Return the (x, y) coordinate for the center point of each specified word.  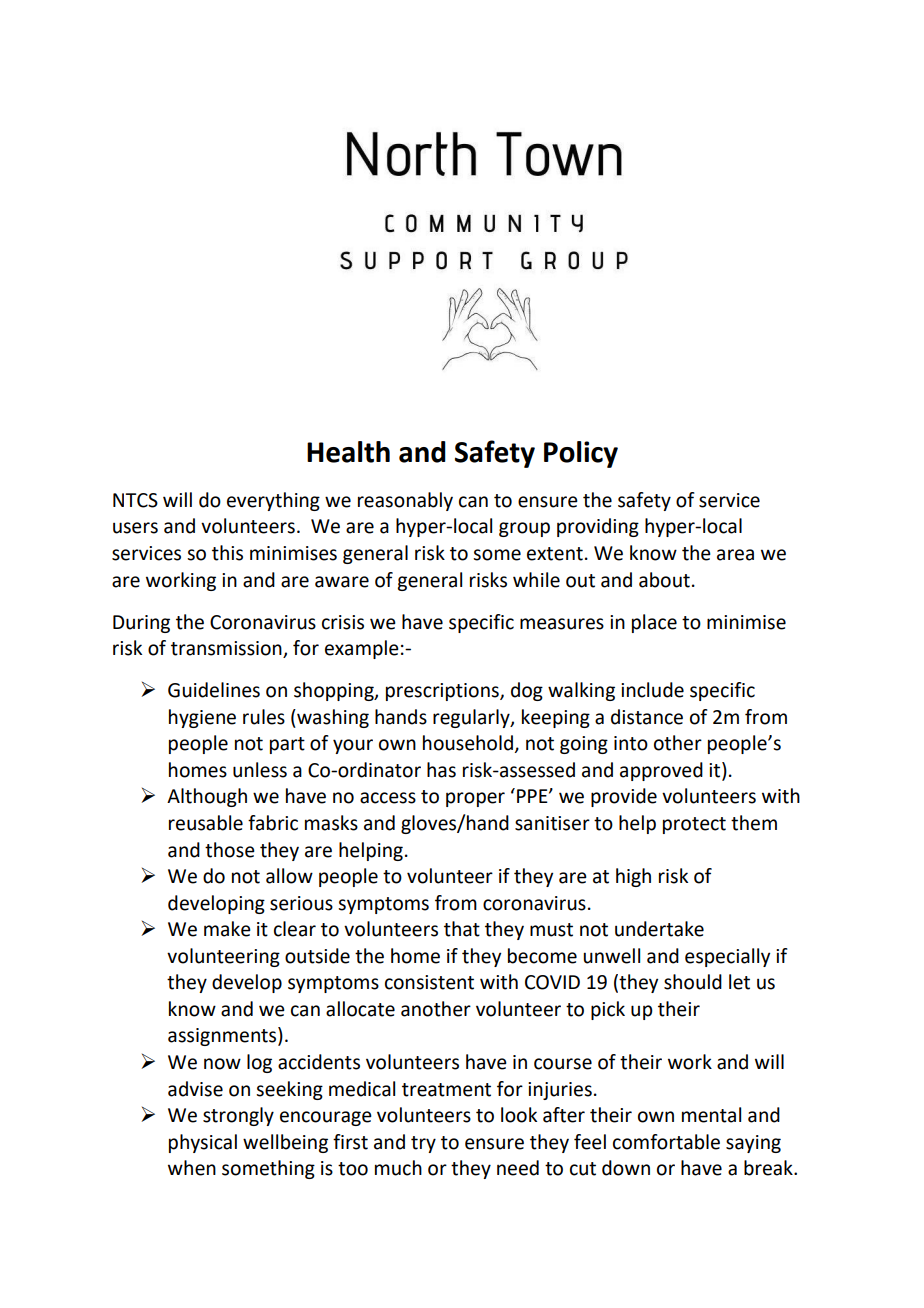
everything (273, 501)
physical (203, 1143)
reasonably (405, 501)
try (423, 1144)
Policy (581, 454)
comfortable (666, 1142)
